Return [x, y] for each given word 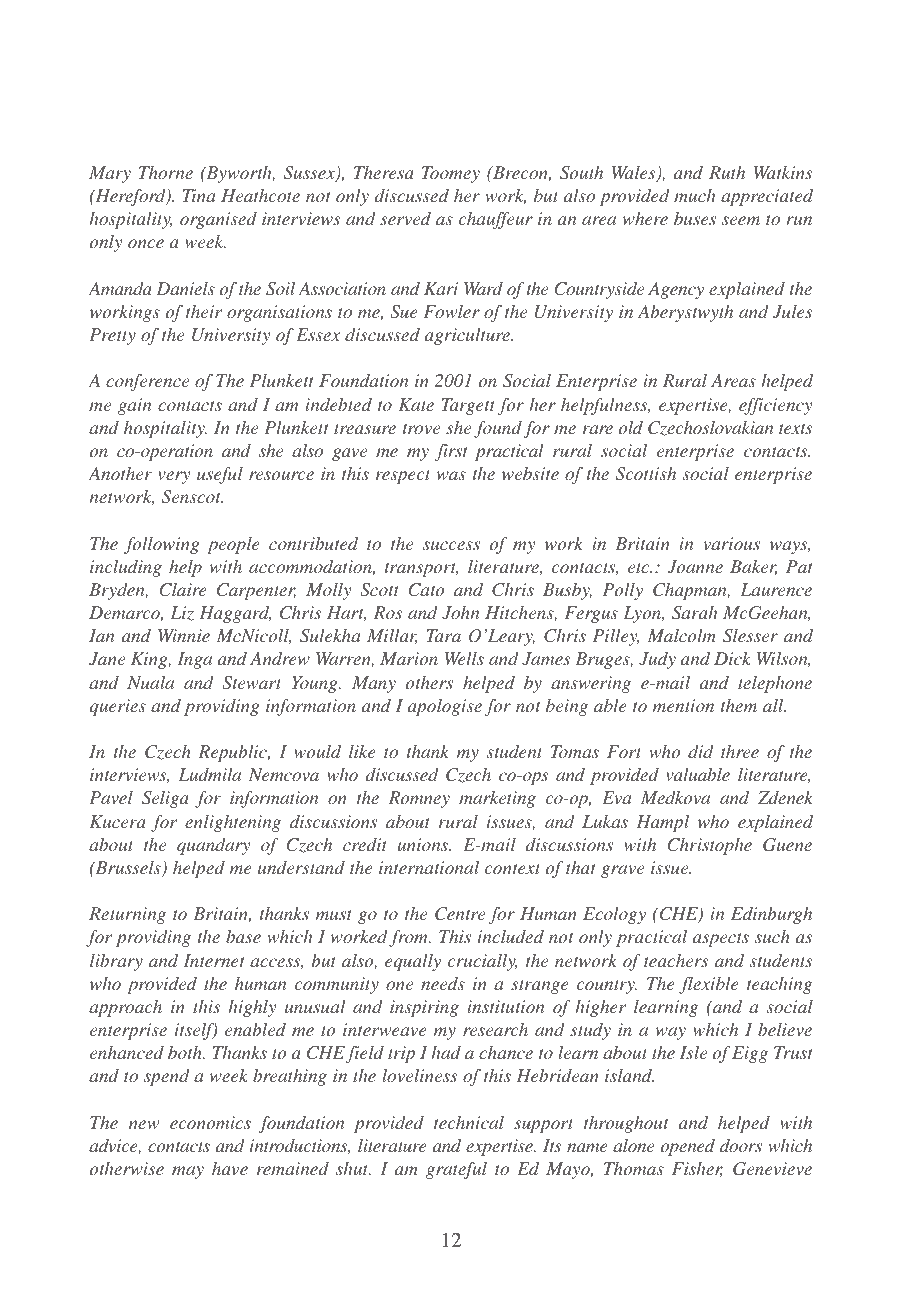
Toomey [451, 174]
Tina [199, 195]
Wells [464, 658]
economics [210, 1122]
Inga [194, 660]
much [694, 195]
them [739, 705]
